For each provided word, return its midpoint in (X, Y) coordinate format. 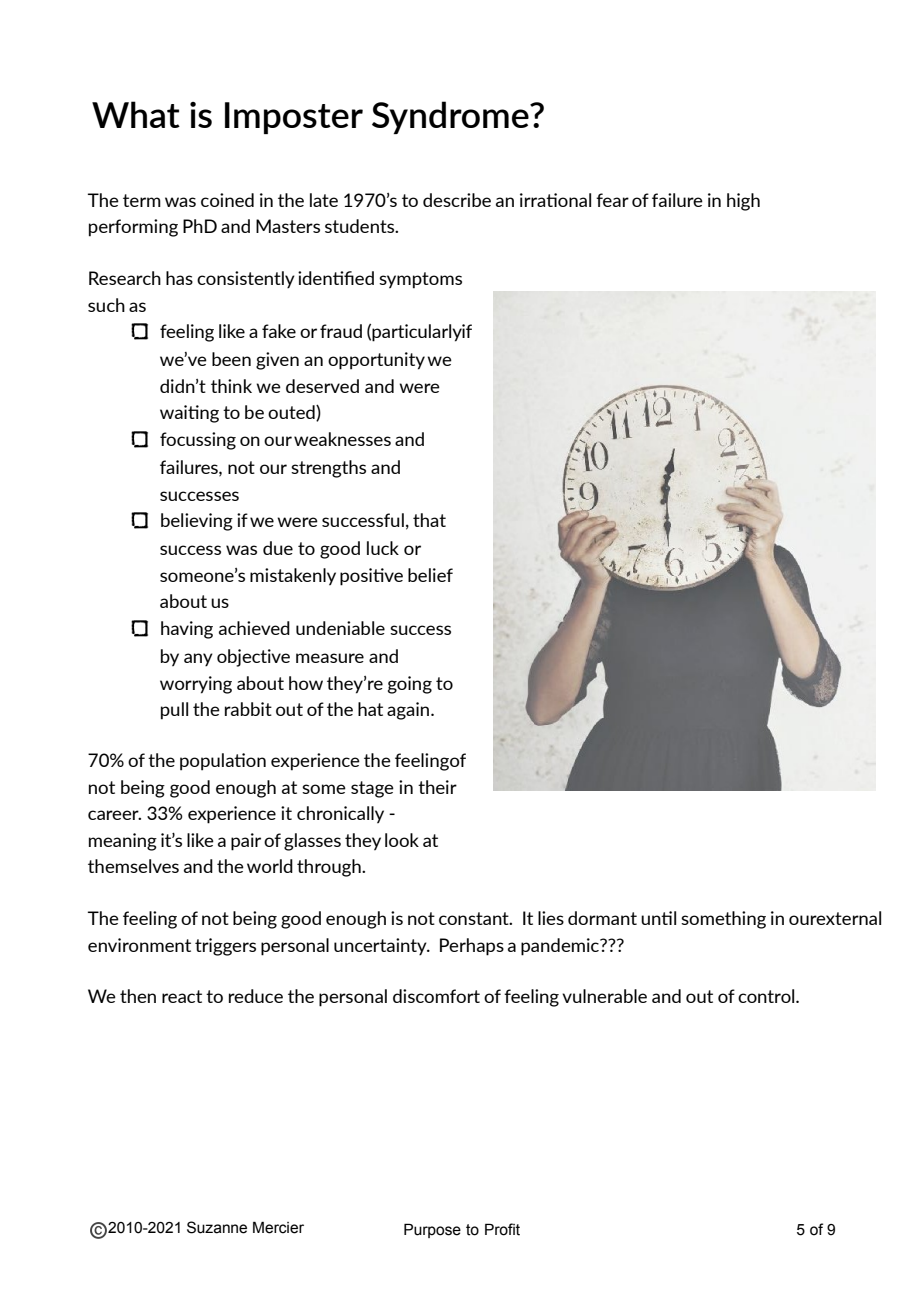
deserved (322, 386)
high (743, 202)
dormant (602, 918)
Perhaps (472, 947)
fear (612, 200)
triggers (225, 947)
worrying (196, 685)
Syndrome (451, 117)
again (409, 711)
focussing (198, 441)
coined (227, 200)
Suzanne (217, 1227)
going (410, 685)
